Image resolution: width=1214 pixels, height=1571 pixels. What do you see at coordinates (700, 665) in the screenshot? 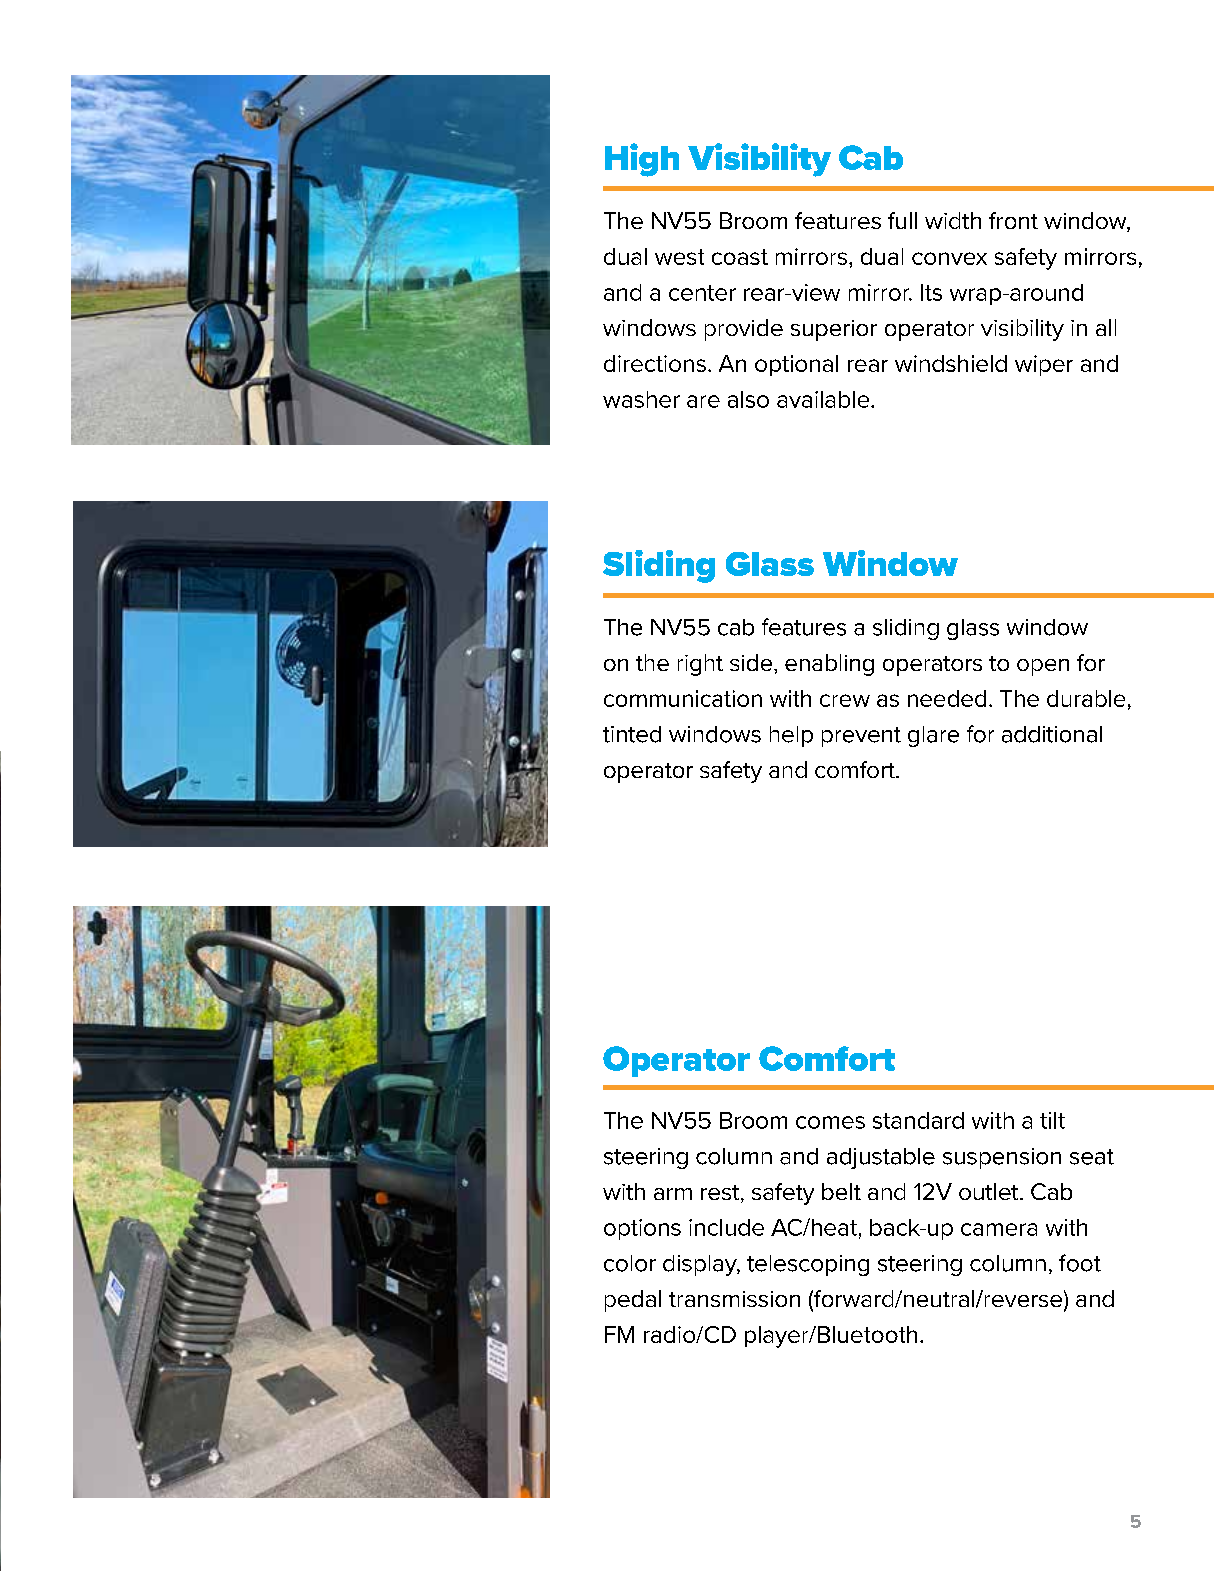
I see `right` at bounding box center [700, 665].
